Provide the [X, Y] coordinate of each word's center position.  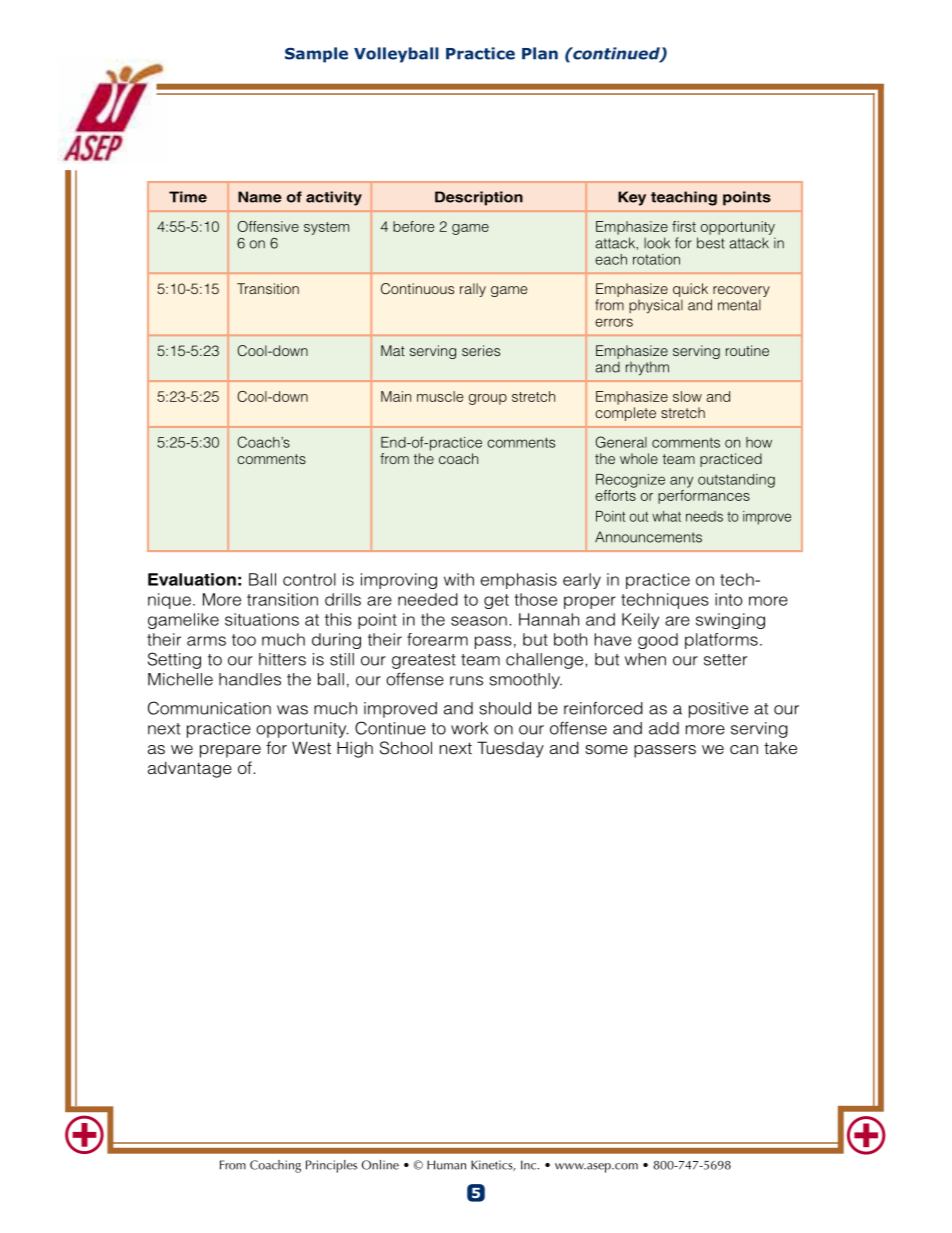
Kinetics [493, 1165]
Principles [331, 1166]
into [728, 599]
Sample [316, 55]
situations [262, 619]
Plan [540, 53]
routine [747, 350]
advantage [190, 769]
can [744, 749]
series [481, 350]
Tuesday [510, 749]
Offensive [268, 226]
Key [632, 198]
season [479, 621]
